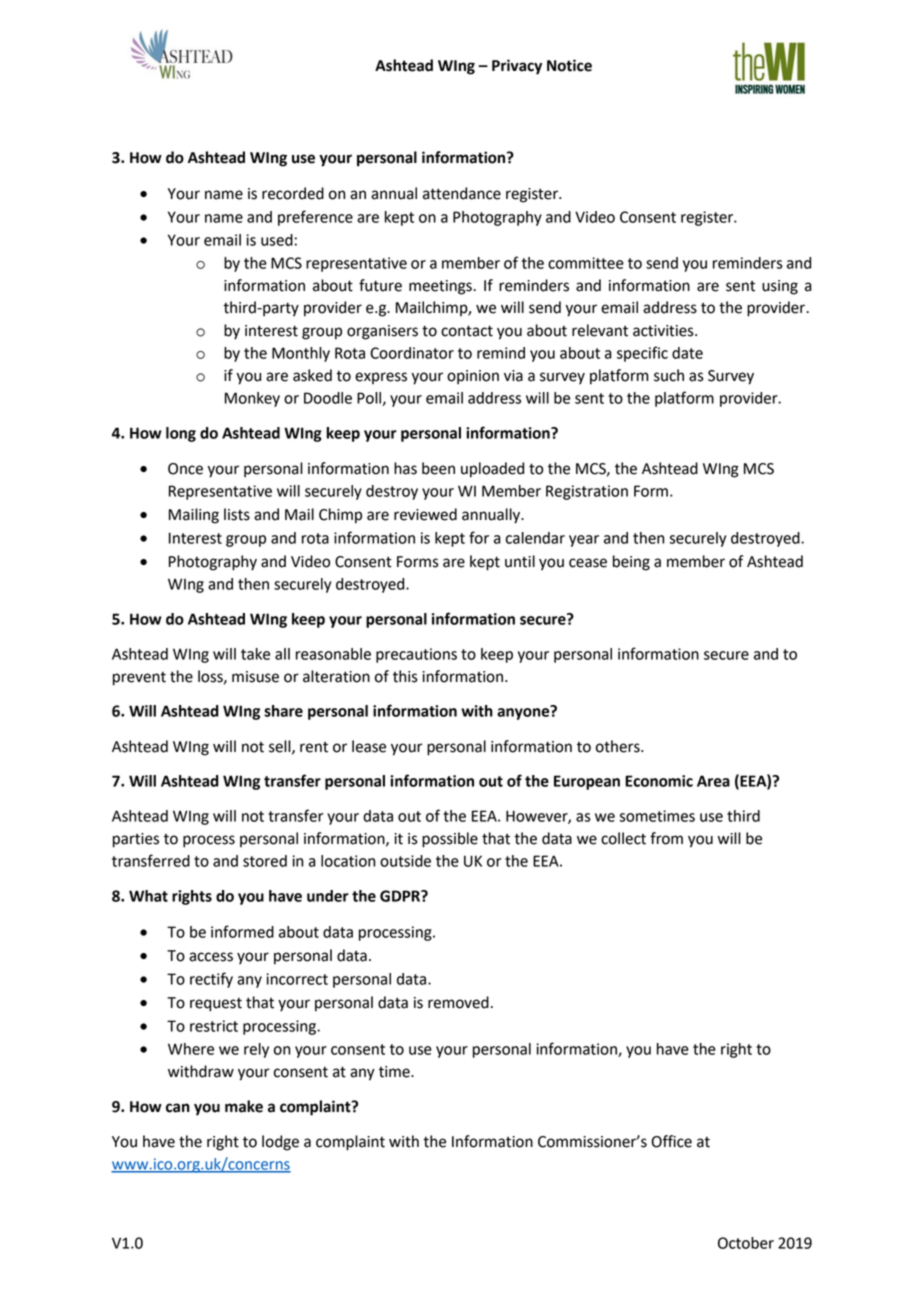 This document has height=1308, width=924. I want to click on being, so click(631, 563).
